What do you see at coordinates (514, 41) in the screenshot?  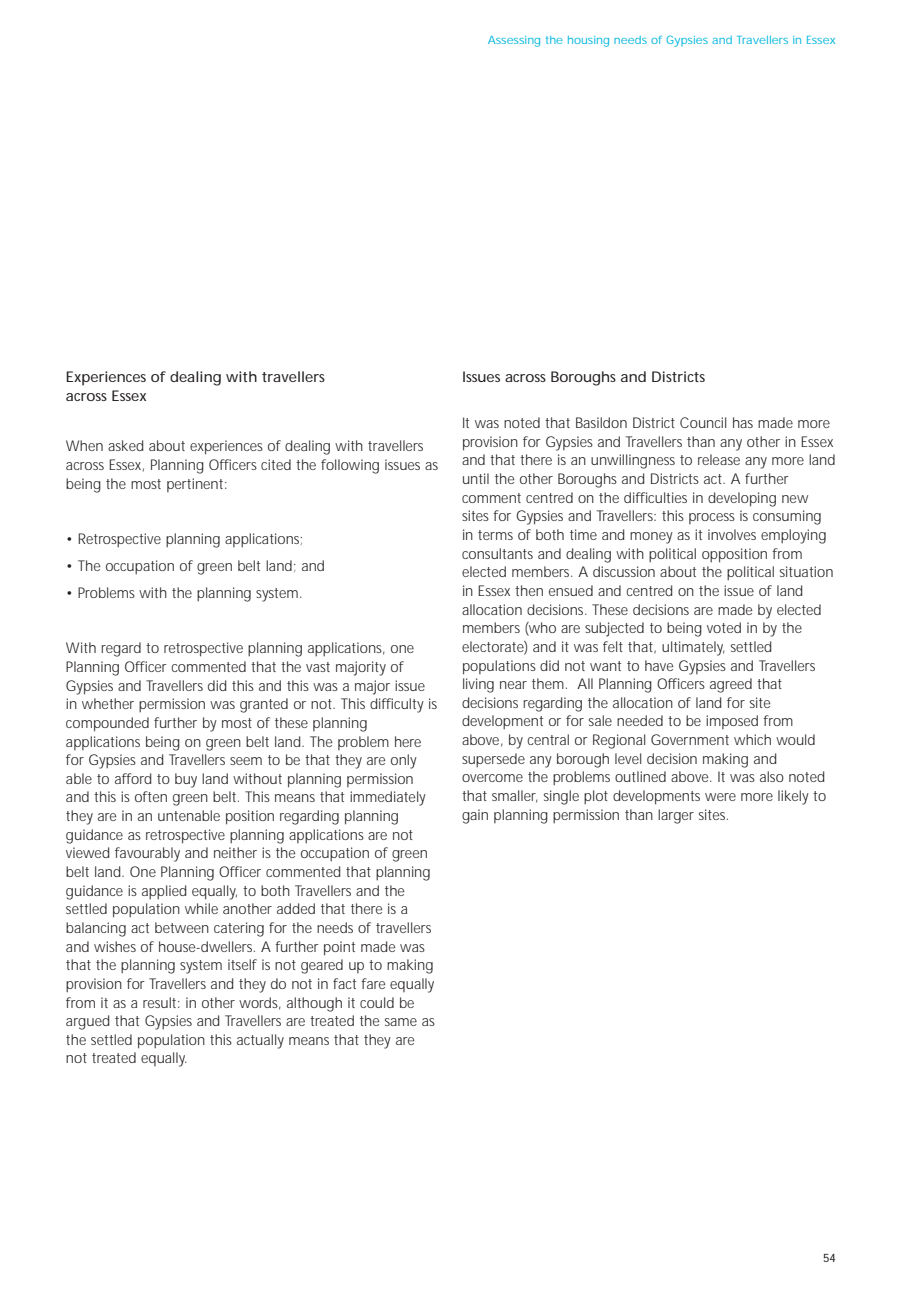 I see `Assessing` at bounding box center [514, 41].
